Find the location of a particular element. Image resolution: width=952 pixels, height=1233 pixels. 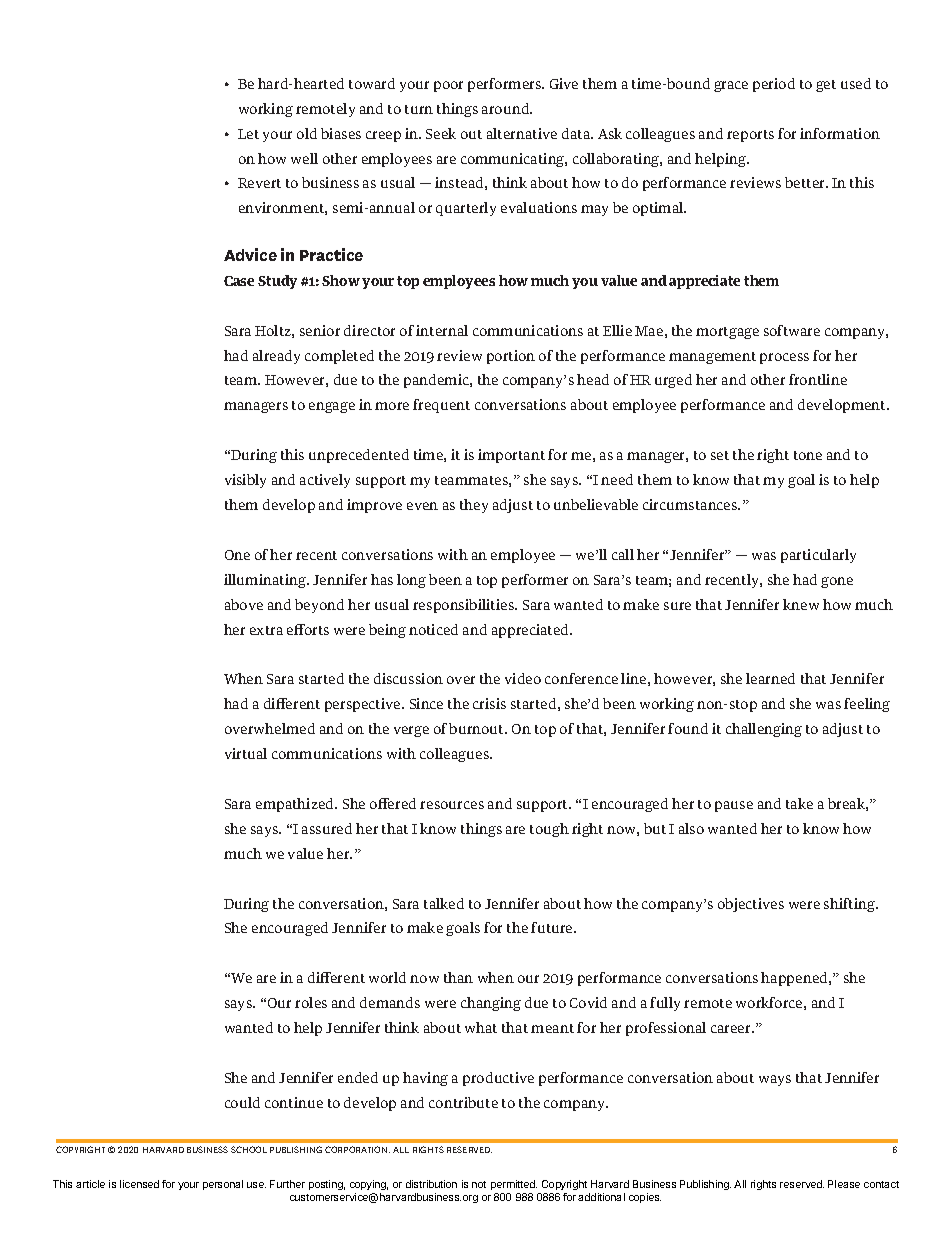

reports is located at coordinates (750, 136).
